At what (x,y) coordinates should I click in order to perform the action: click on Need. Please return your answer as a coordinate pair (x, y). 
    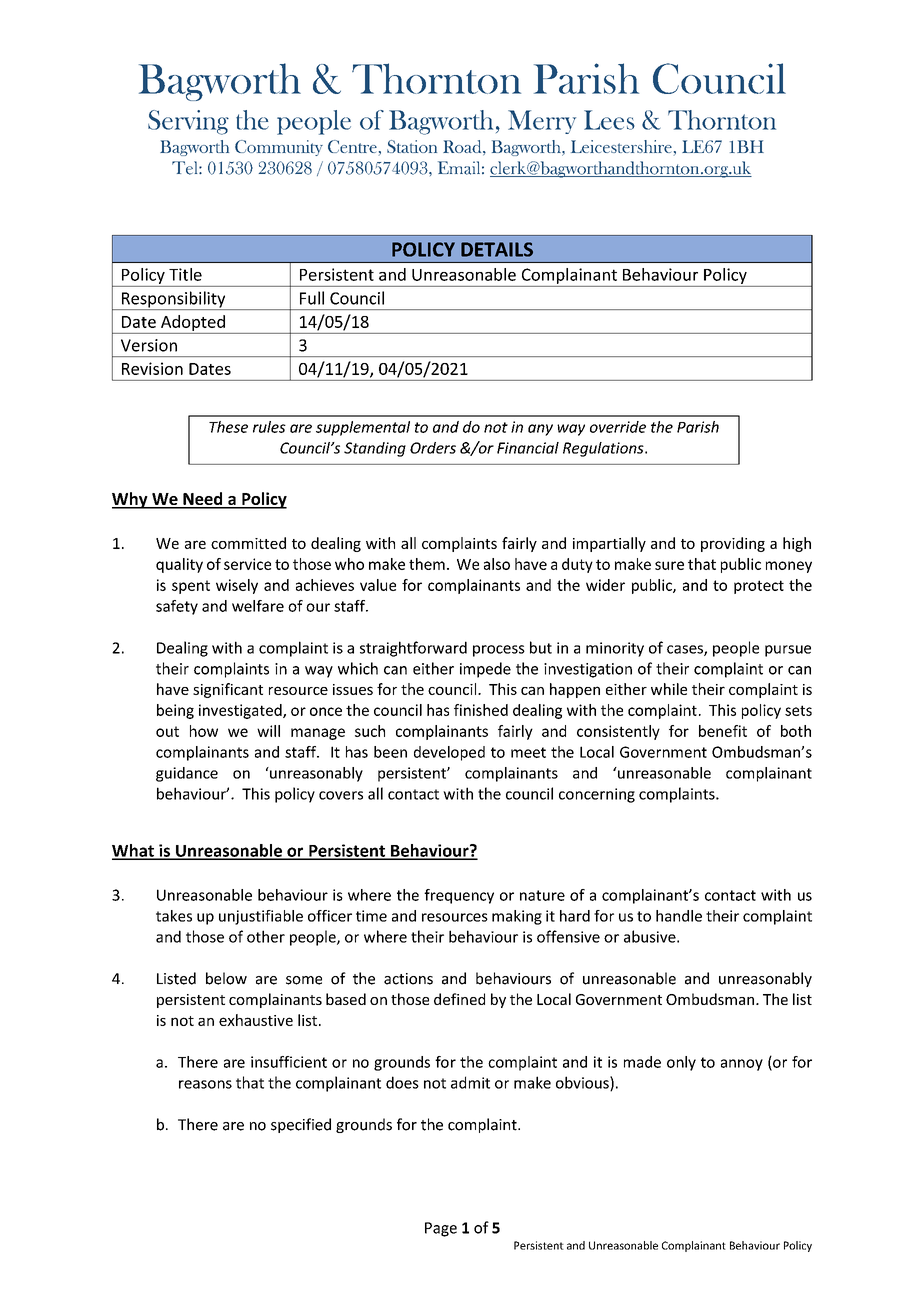
    Looking at the image, I should click on (203, 500).
